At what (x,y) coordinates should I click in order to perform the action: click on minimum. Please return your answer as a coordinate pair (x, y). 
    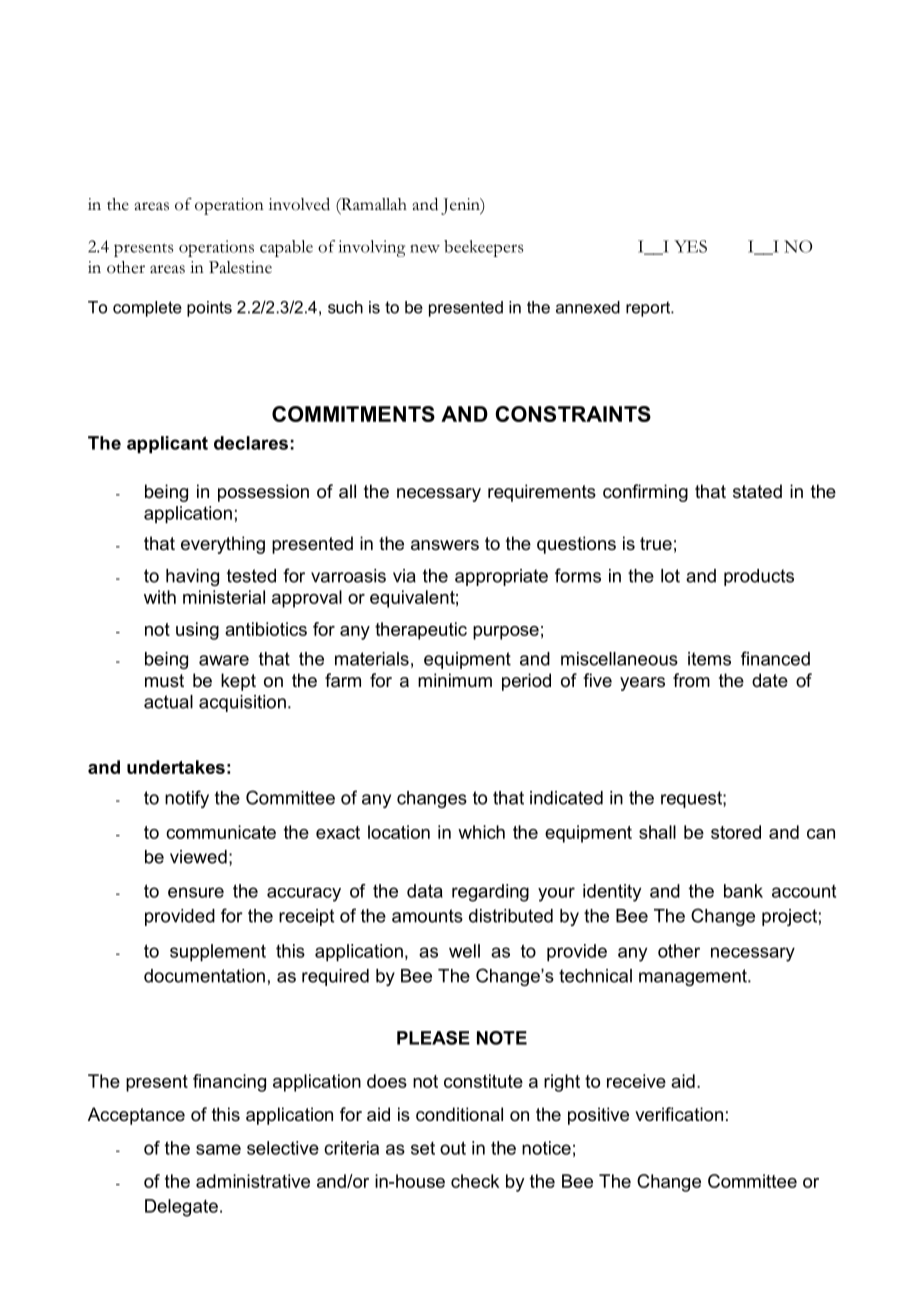
    Looking at the image, I should click on (455, 680).
